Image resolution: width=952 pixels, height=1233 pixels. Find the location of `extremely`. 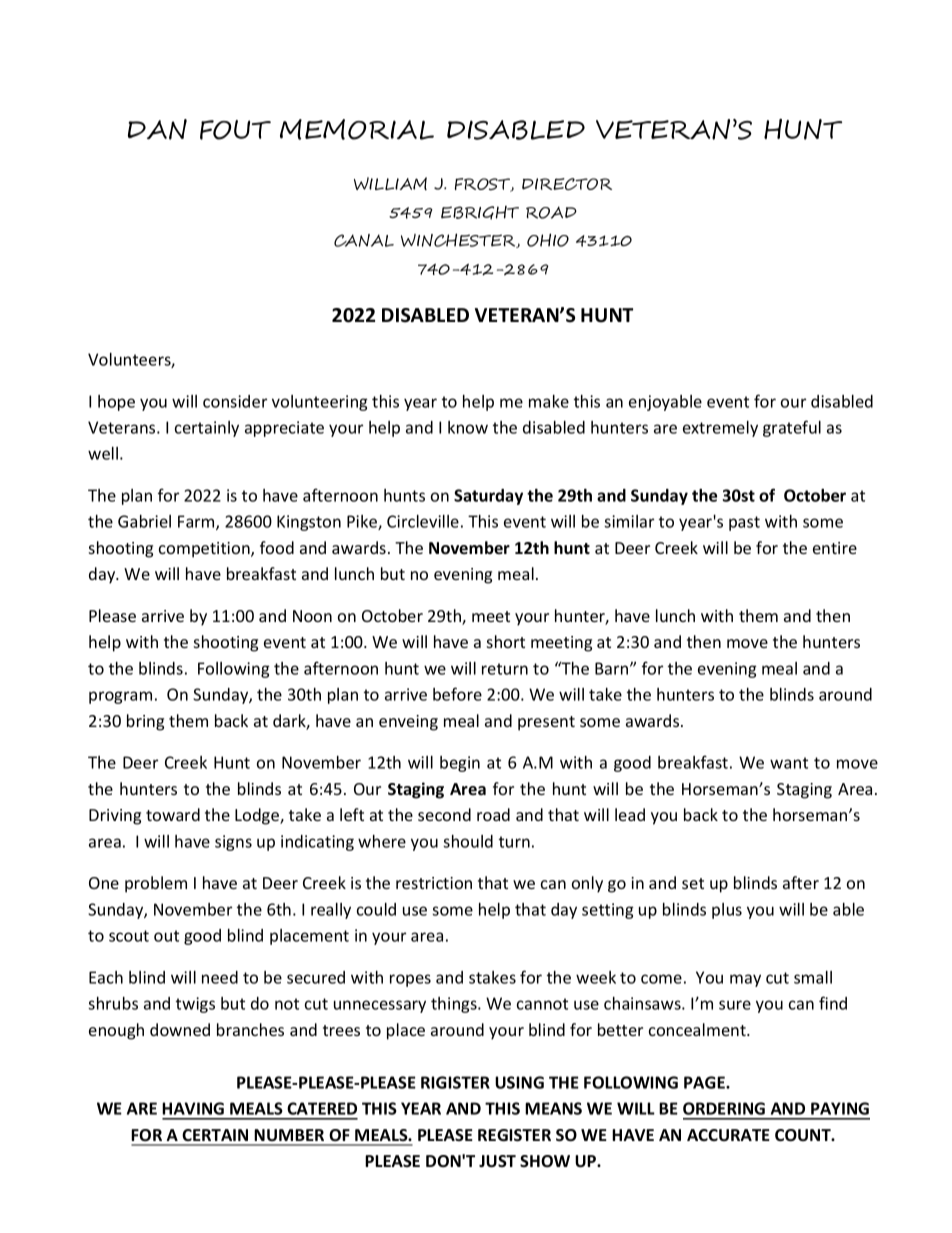

extremely is located at coordinates (720, 429).
